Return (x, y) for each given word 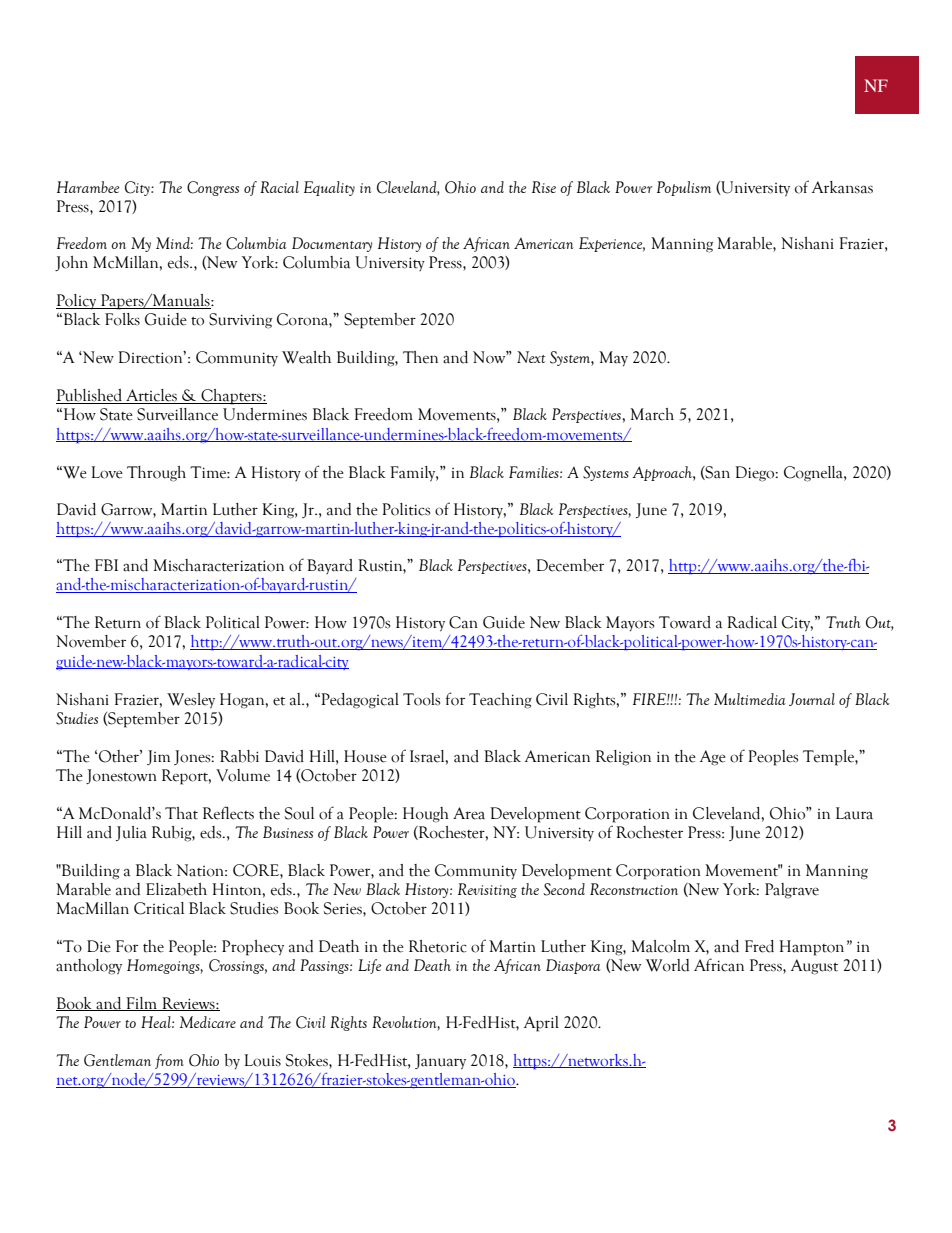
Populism (684, 188)
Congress (213, 188)
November (91, 641)
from (169, 1061)
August (814, 967)
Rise (544, 187)
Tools (421, 699)
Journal (812, 699)
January (440, 1062)
